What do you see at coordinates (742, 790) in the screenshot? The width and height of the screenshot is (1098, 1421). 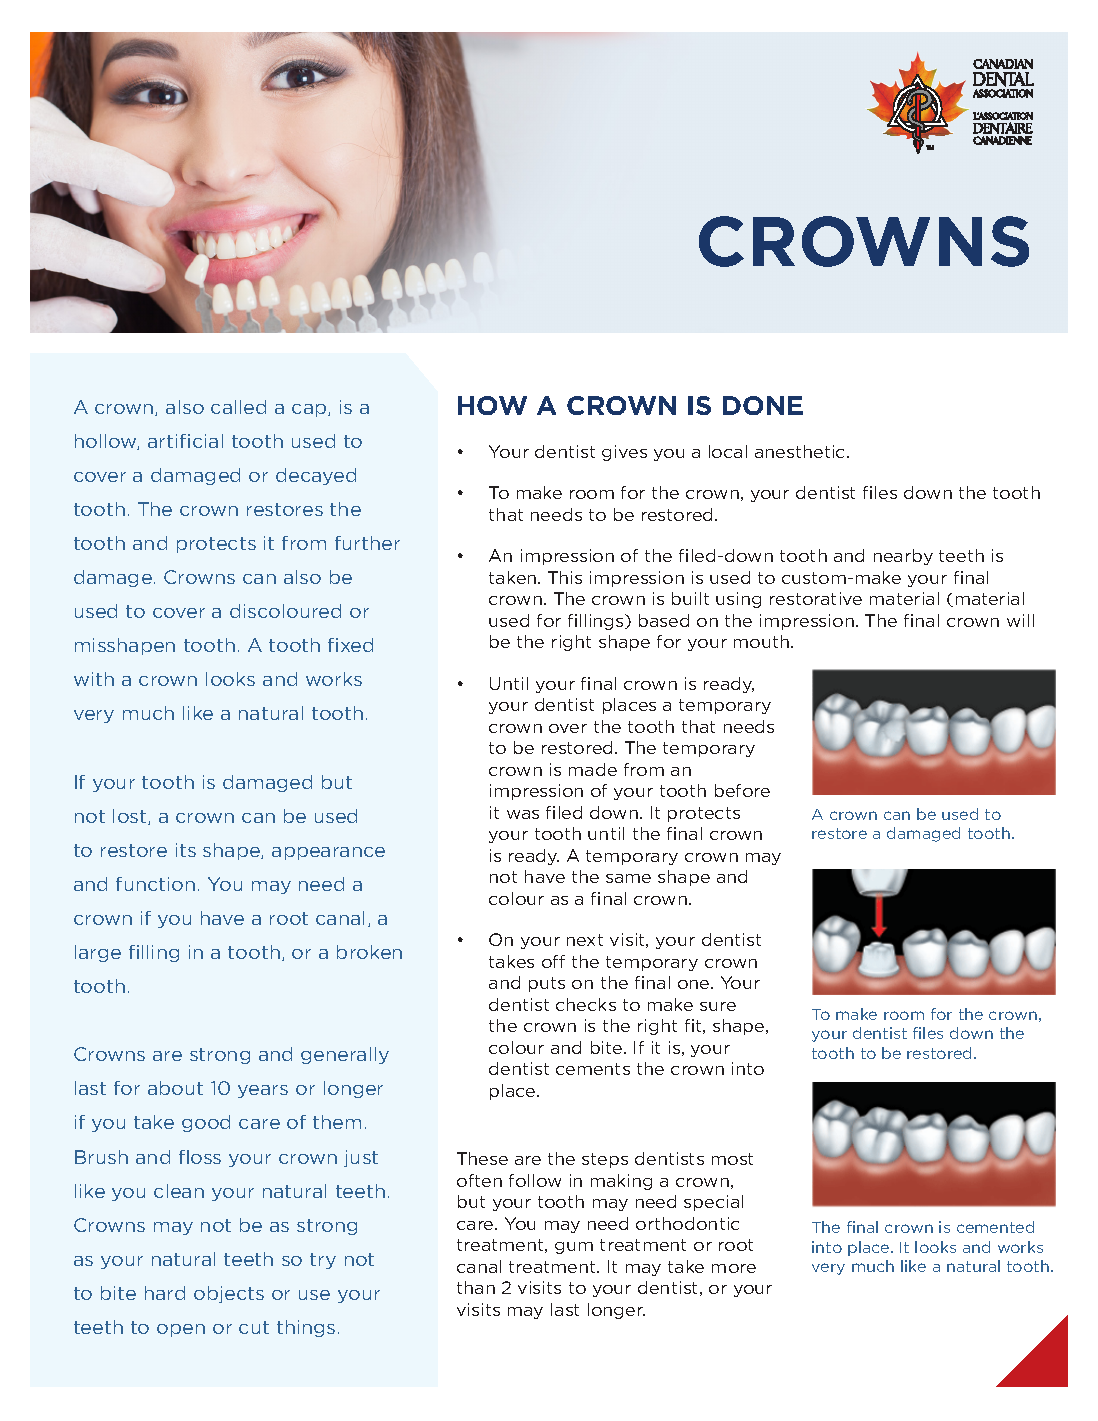 I see `before` at bounding box center [742, 790].
